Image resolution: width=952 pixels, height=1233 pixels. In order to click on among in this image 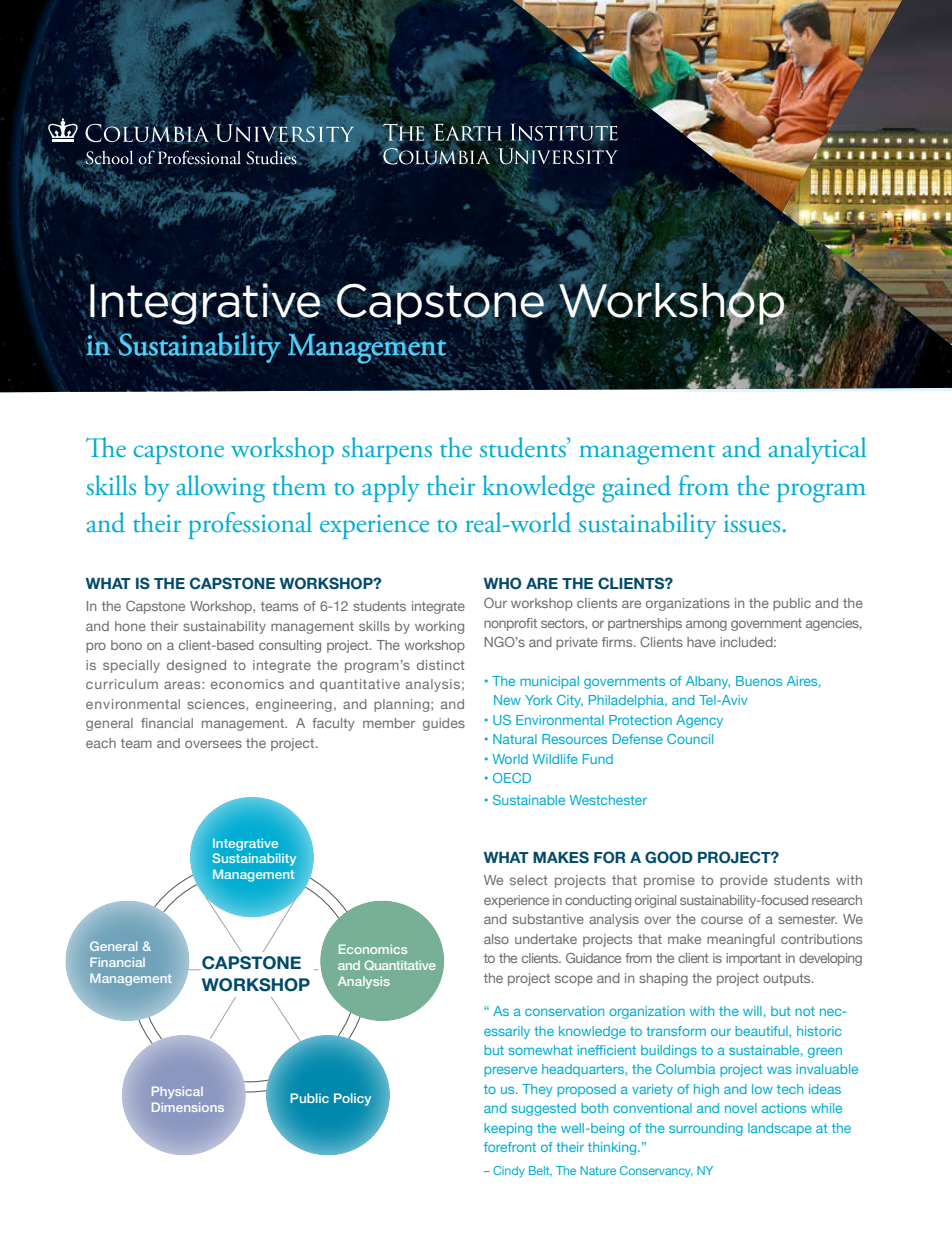, I will do `click(706, 625)`.
